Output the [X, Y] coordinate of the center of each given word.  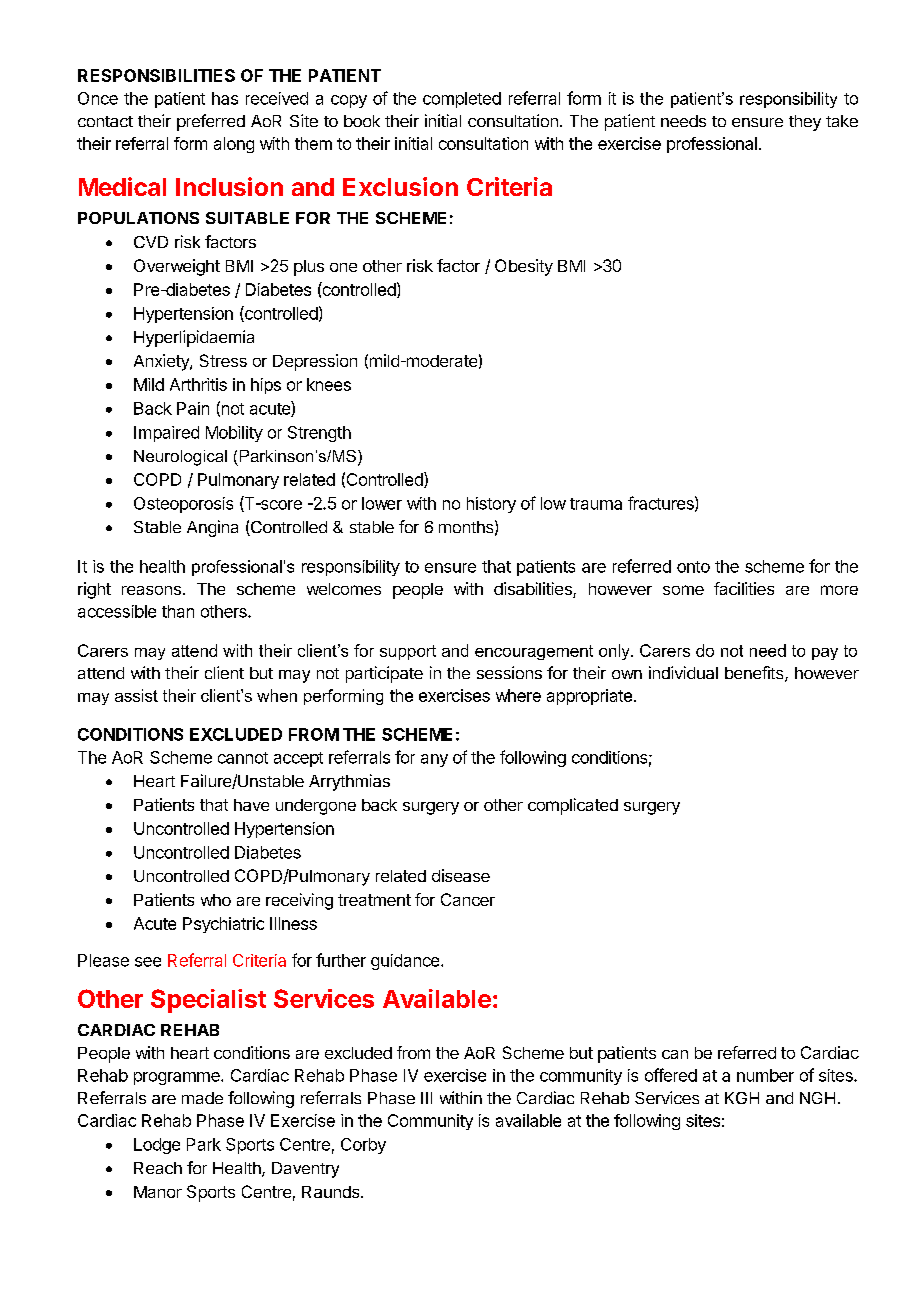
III [426, 1098]
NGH [817, 1098]
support [408, 652]
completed [462, 100]
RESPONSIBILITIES [156, 75]
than [178, 611]
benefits [755, 674]
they [805, 123]
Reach [158, 1168]
